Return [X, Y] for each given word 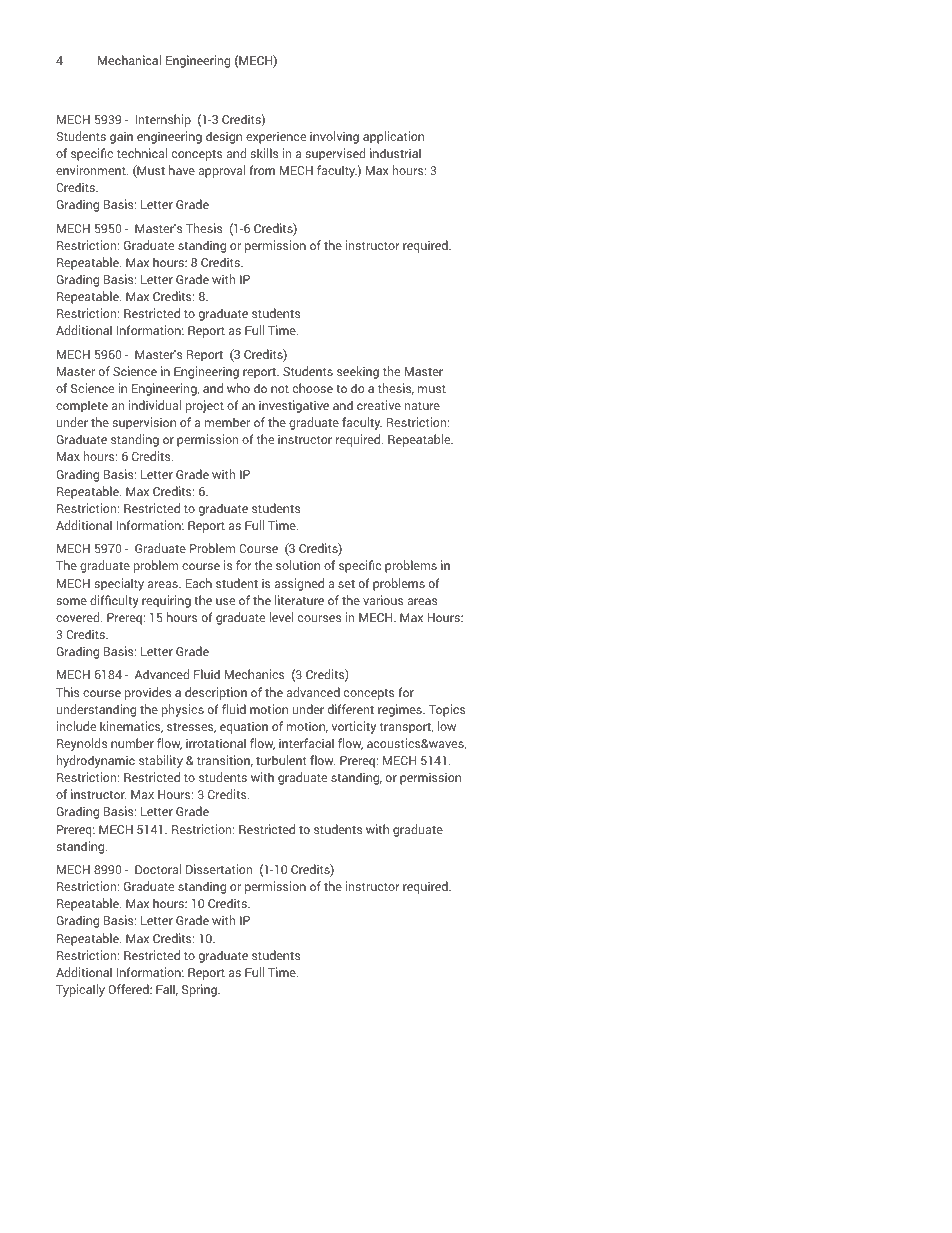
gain [121, 137]
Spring [200, 990]
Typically [80, 990]
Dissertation [219, 869]
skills [264, 153]
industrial [395, 153]
